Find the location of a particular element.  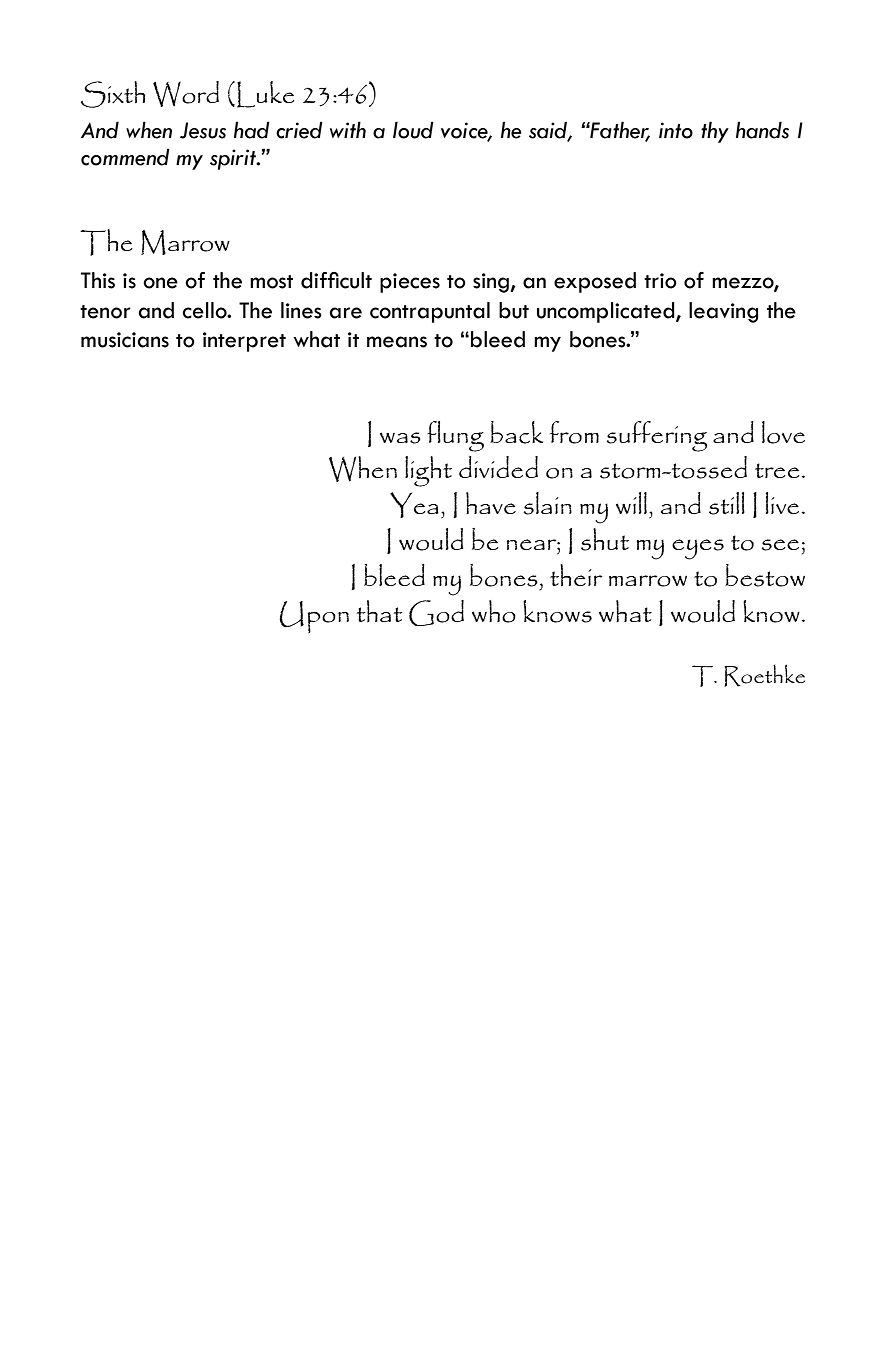

leaving is located at coordinates (723, 312).
